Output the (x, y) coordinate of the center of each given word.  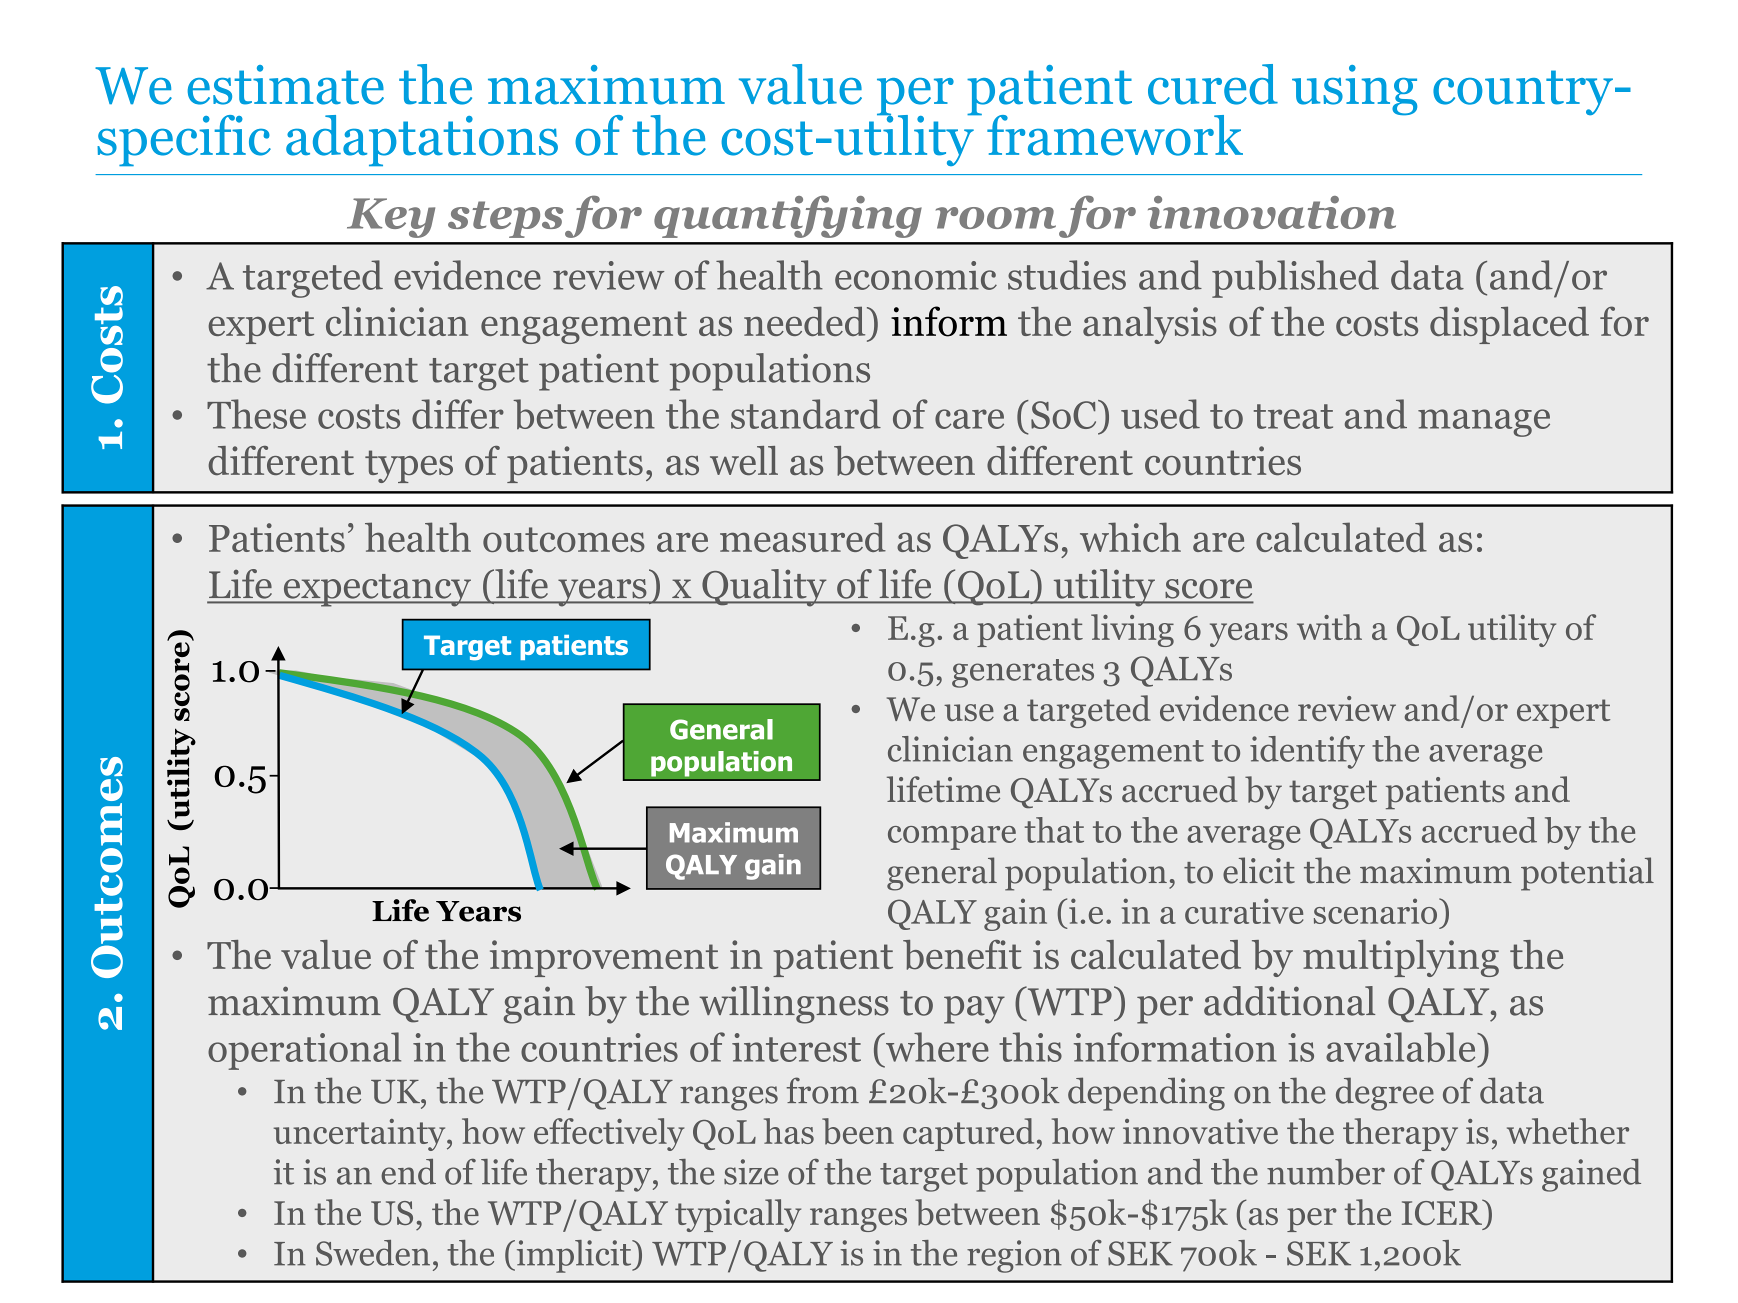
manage (1484, 423)
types (409, 466)
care (969, 419)
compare (952, 838)
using (1354, 90)
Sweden (373, 1253)
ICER (1443, 1212)
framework (1115, 135)
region (1014, 1256)
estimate (286, 85)
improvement (604, 958)
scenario (1377, 911)
